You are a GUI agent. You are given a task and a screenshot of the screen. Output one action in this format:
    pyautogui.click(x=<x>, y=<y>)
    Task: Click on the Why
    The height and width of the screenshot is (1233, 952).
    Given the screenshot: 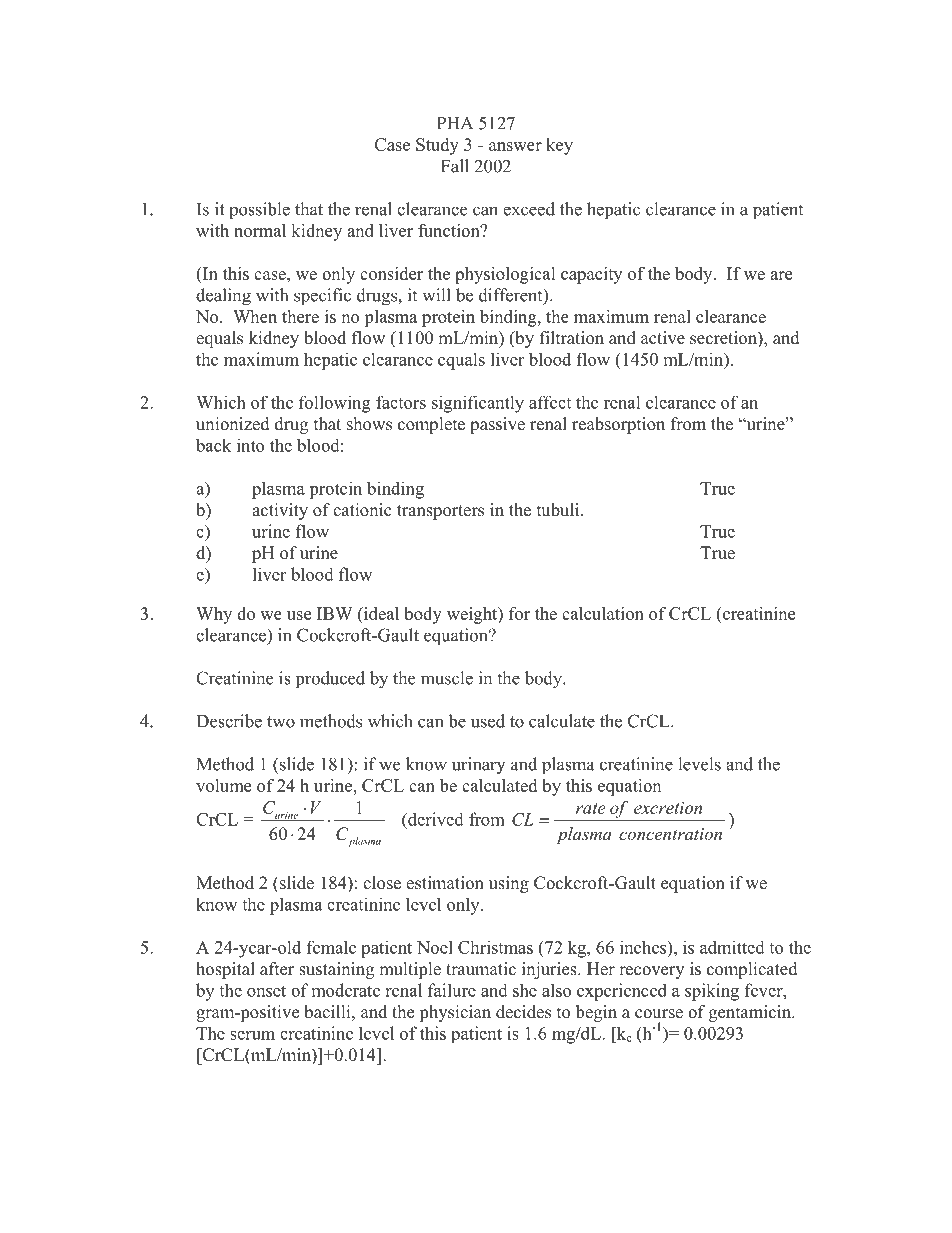 What is the action you would take?
    pyautogui.click(x=214, y=615)
